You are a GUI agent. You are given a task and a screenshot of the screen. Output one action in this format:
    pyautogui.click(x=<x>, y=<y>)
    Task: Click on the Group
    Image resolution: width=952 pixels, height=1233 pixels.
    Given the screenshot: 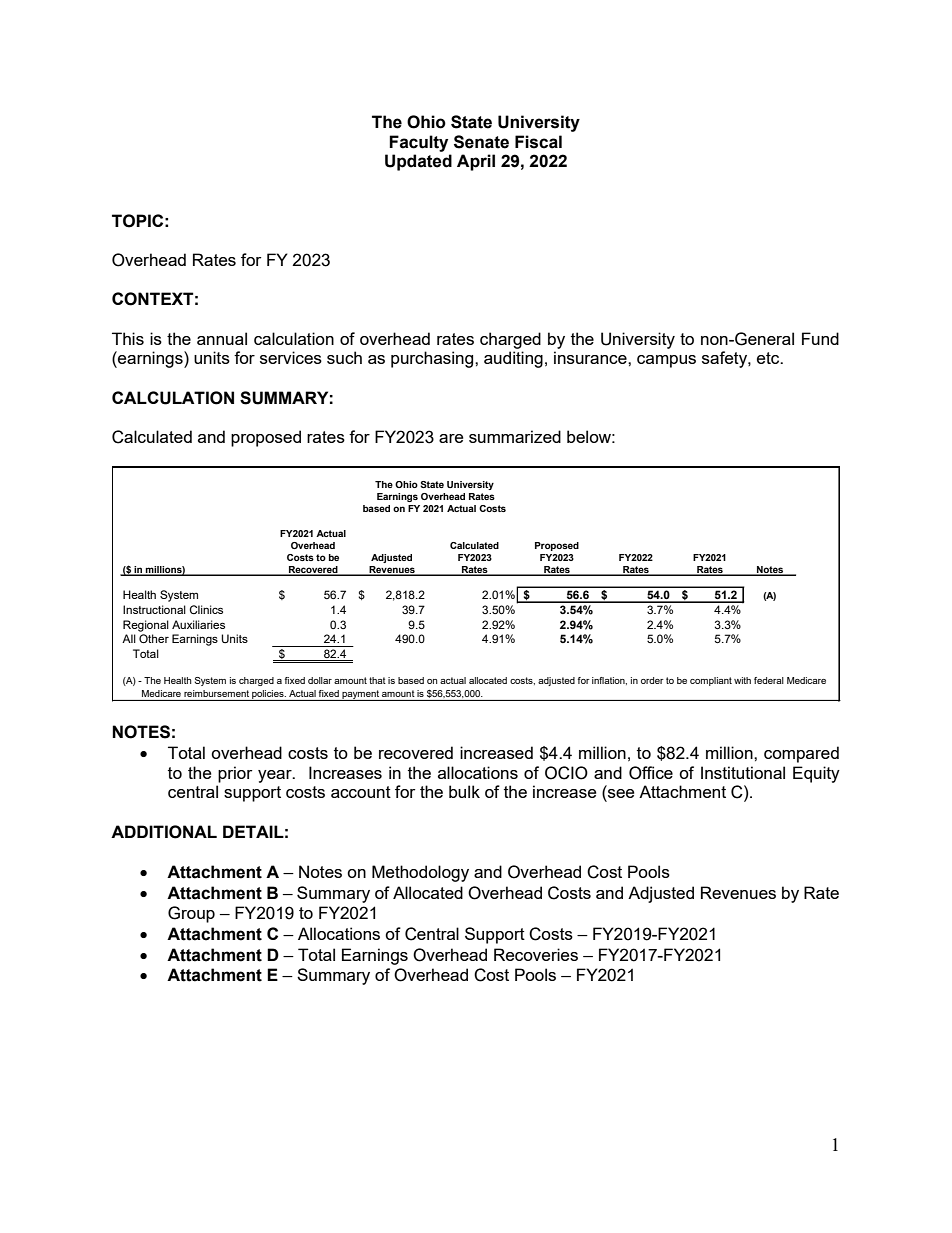 What is the action you would take?
    pyautogui.click(x=191, y=914)
